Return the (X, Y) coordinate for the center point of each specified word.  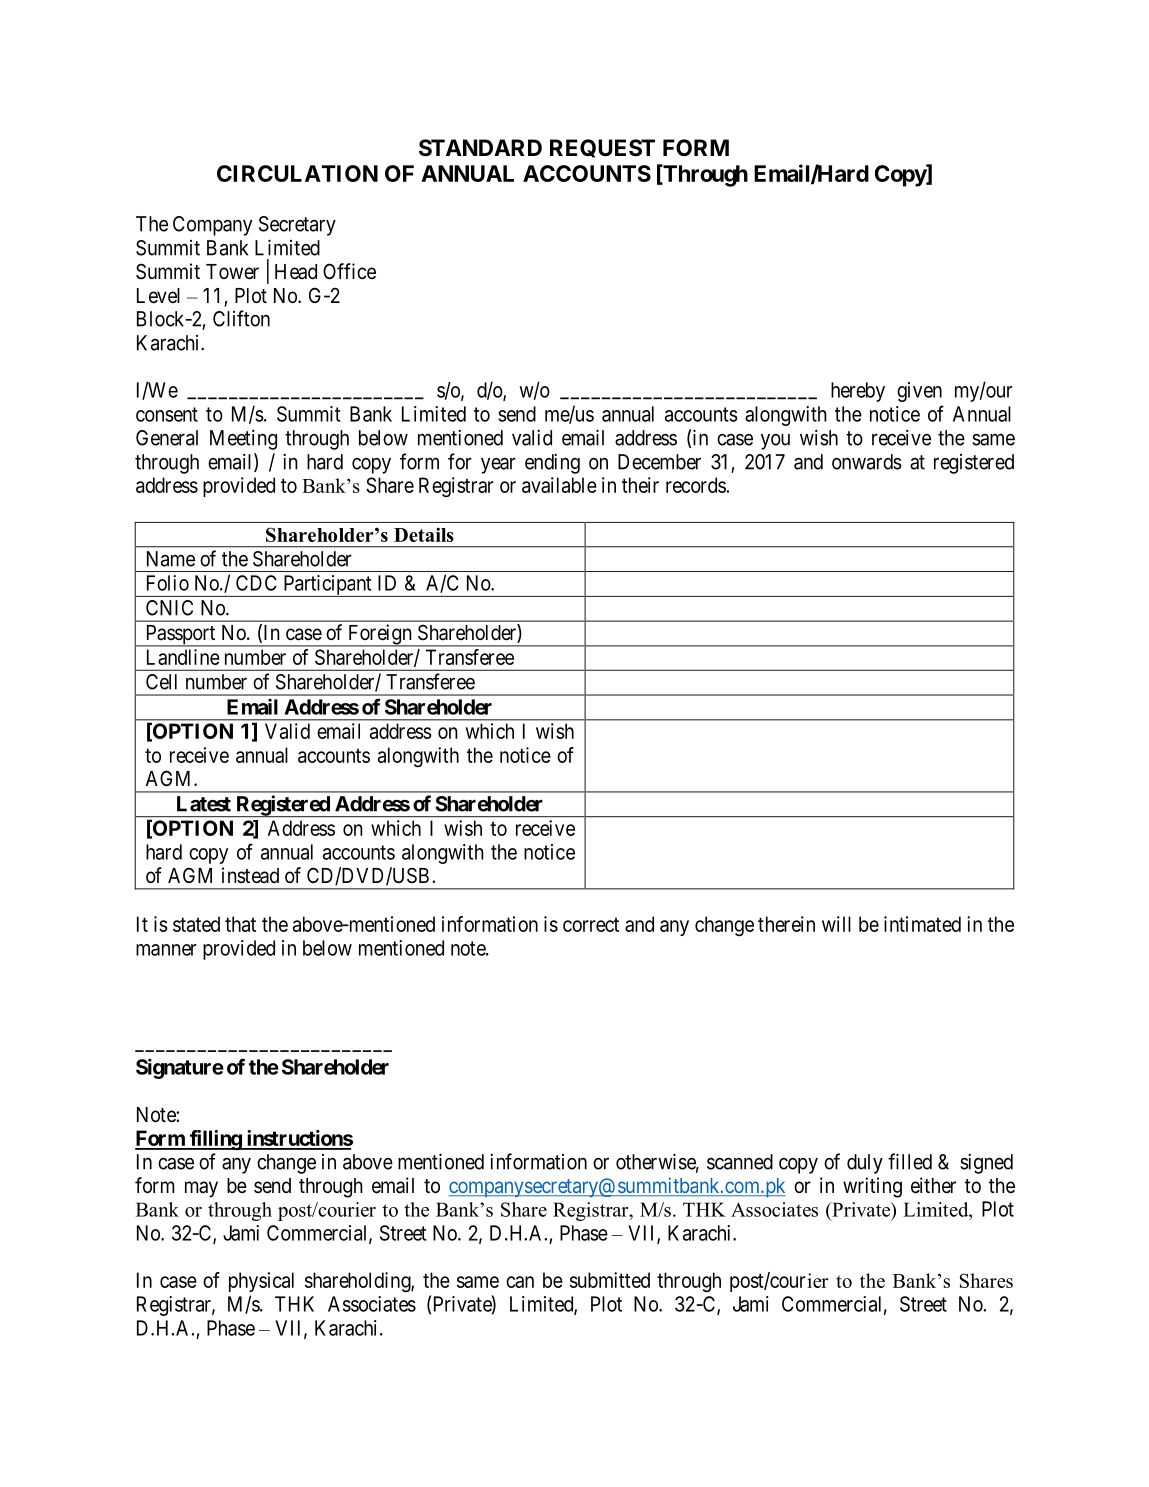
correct (591, 924)
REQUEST (602, 148)
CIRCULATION (297, 173)
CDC (256, 583)
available (559, 485)
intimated (922, 924)
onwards (867, 462)
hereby (858, 392)
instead (250, 875)
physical (261, 1282)
